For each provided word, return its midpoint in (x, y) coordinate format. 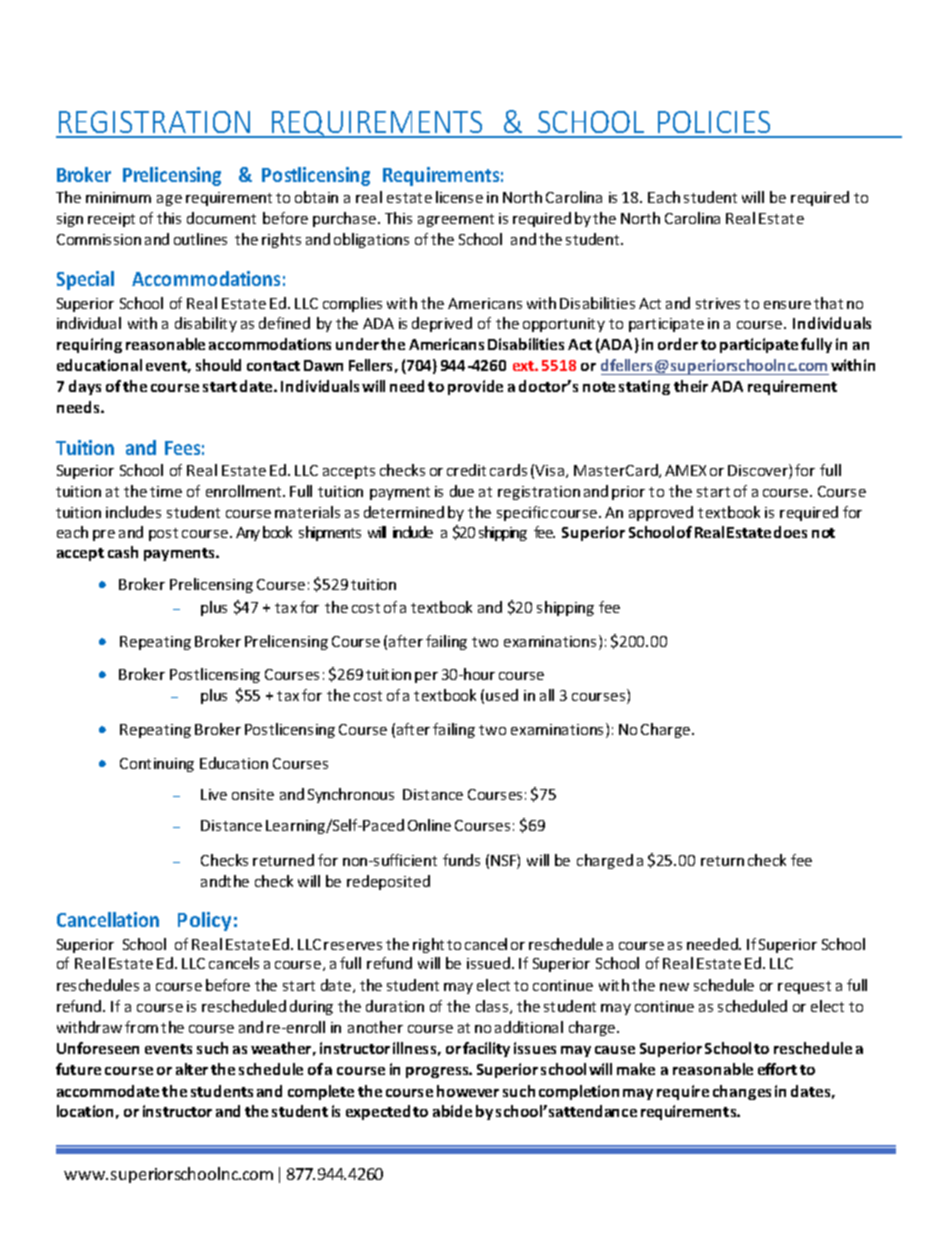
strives (718, 303)
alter (192, 1069)
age (169, 200)
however (468, 1091)
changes (742, 1092)
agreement (456, 220)
